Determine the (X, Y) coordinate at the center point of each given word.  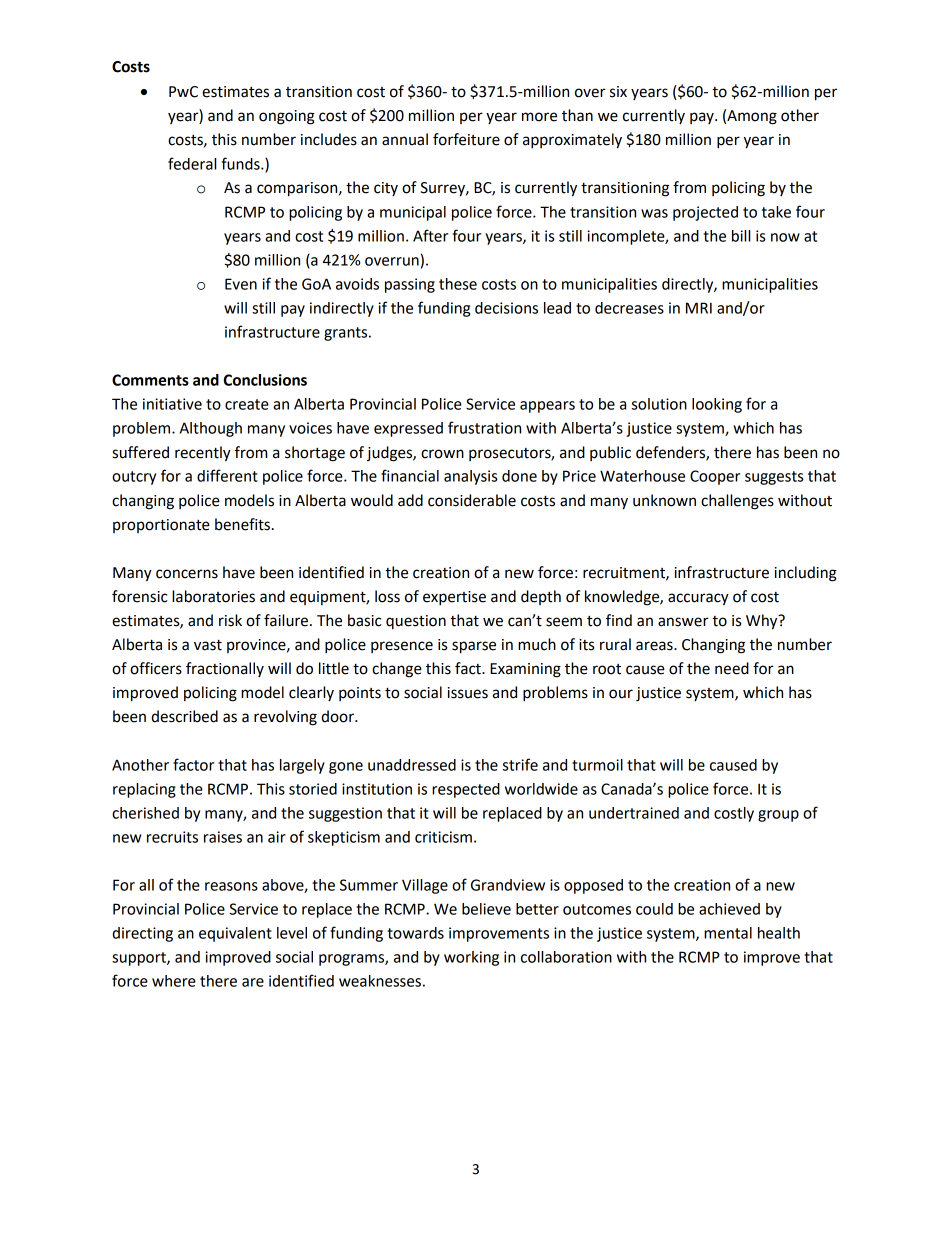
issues (468, 693)
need (732, 668)
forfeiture (466, 139)
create (247, 404)
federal (192, 163)
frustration (484, 427)
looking (717, 405)
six (618, 92)
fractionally (225, 669)
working (471, 958)
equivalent (235, 934)
